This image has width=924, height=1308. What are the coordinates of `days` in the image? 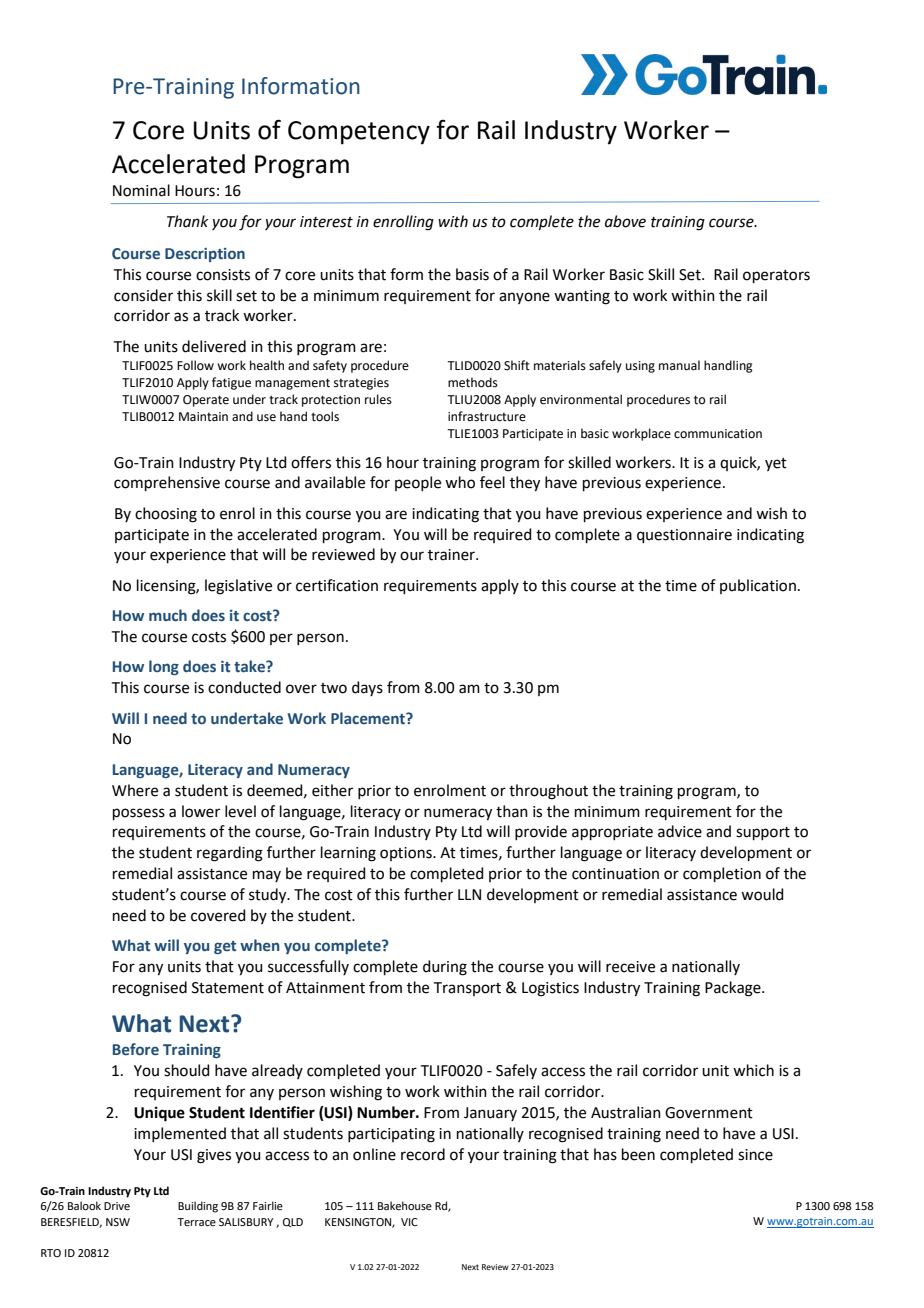 It's located at (367, 688).
